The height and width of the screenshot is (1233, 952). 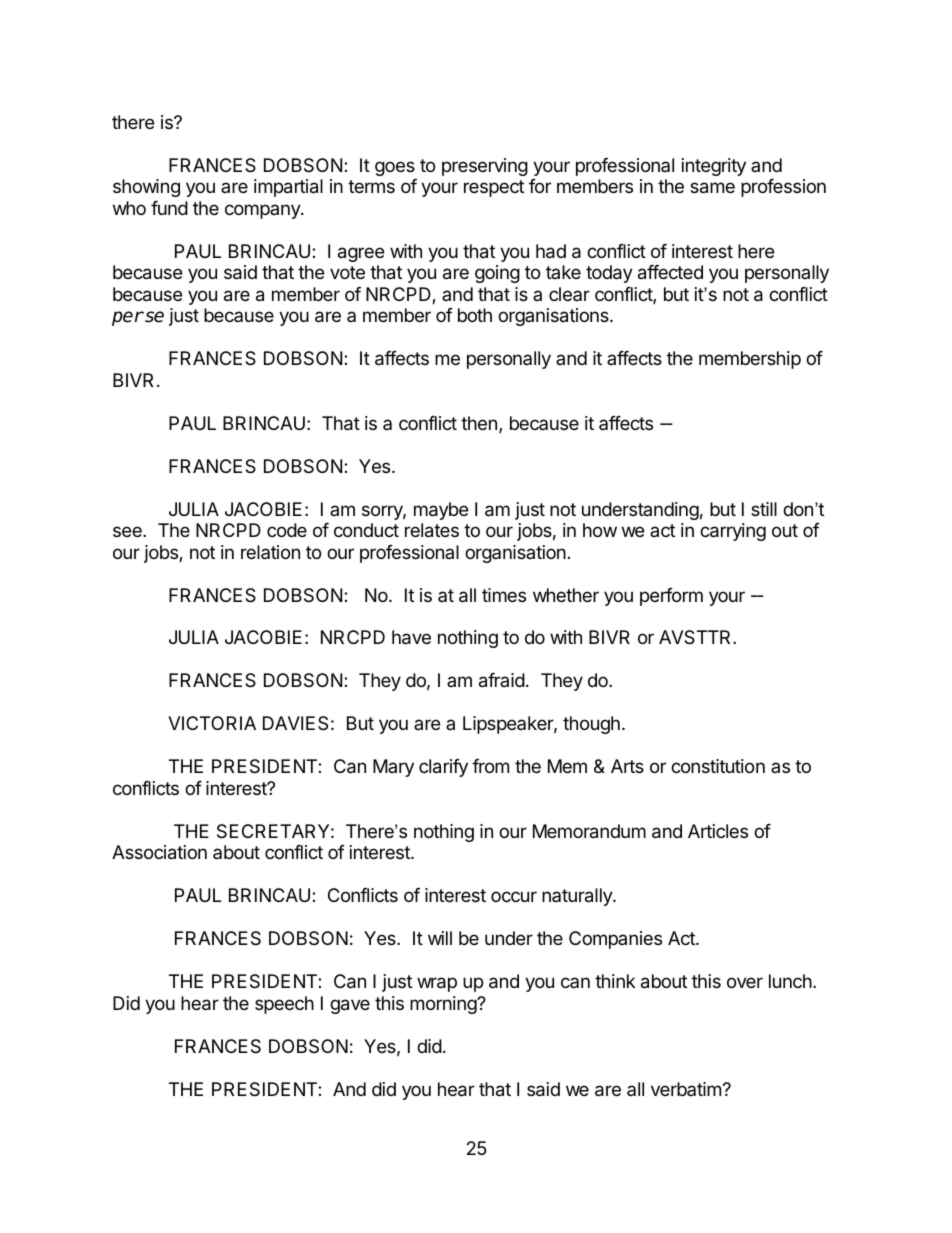 I want to click on speech, so click(x=284, y=1005).
